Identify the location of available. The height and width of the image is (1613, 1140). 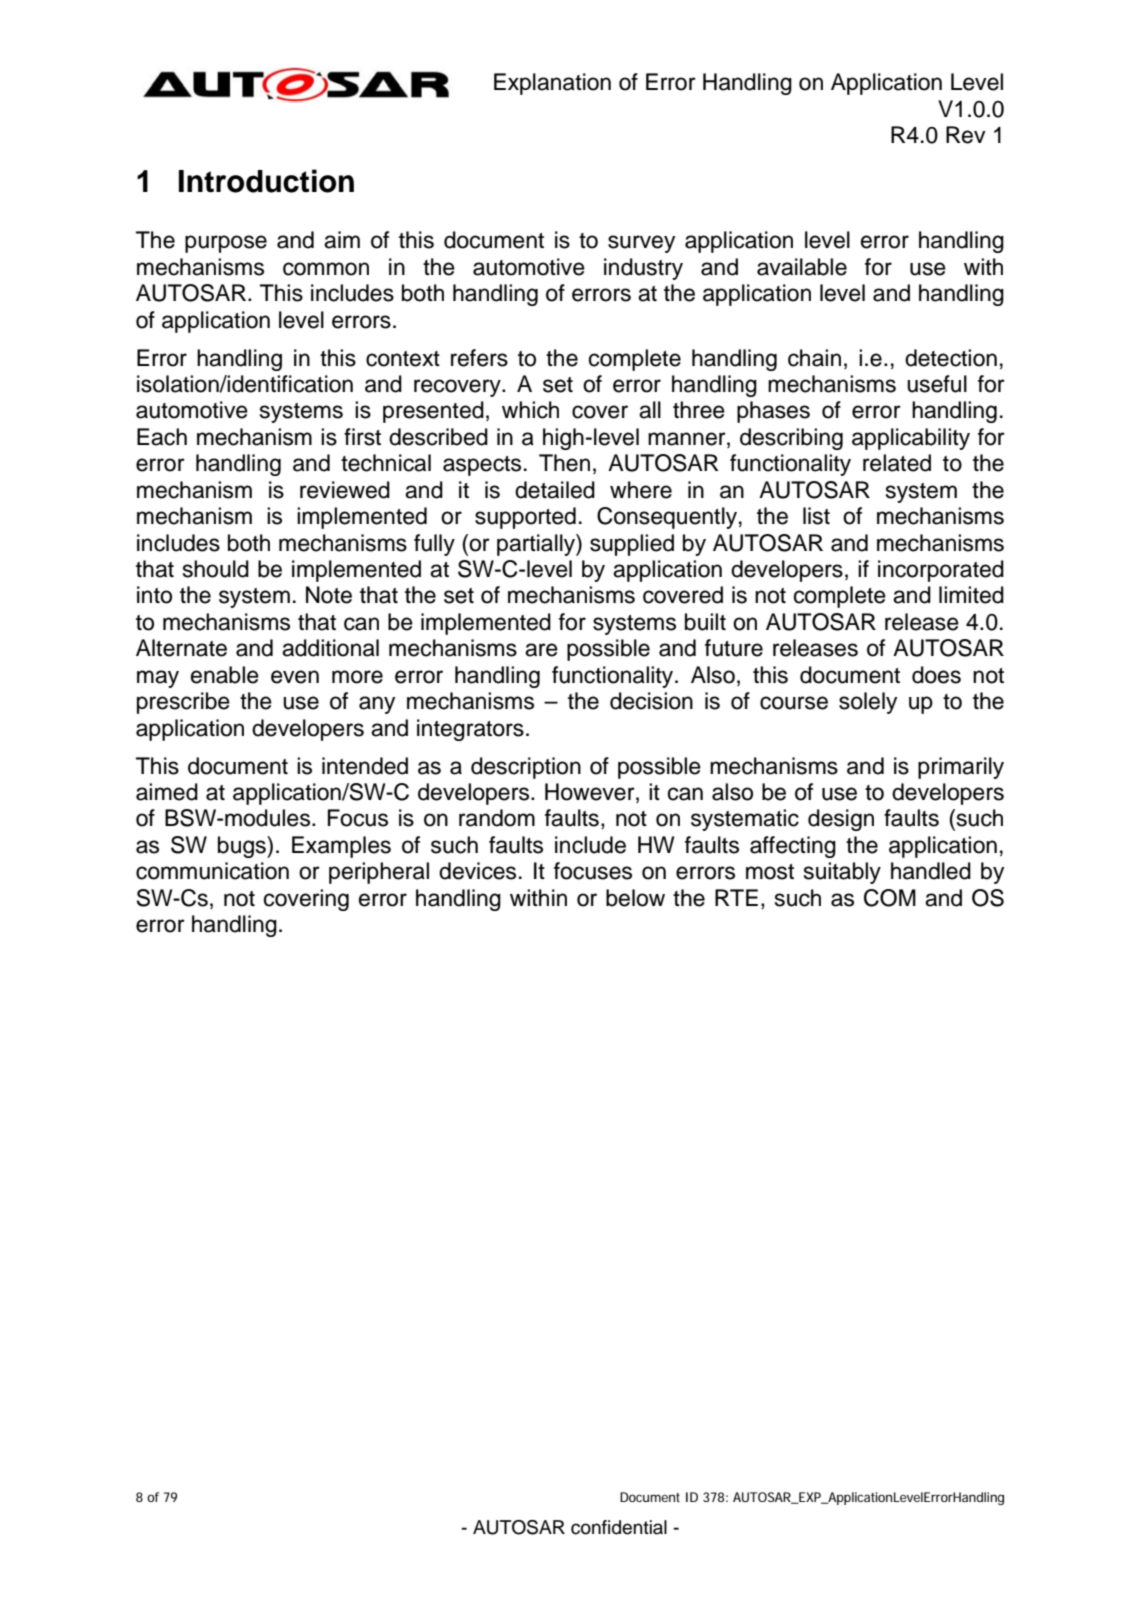
(802, 267).
